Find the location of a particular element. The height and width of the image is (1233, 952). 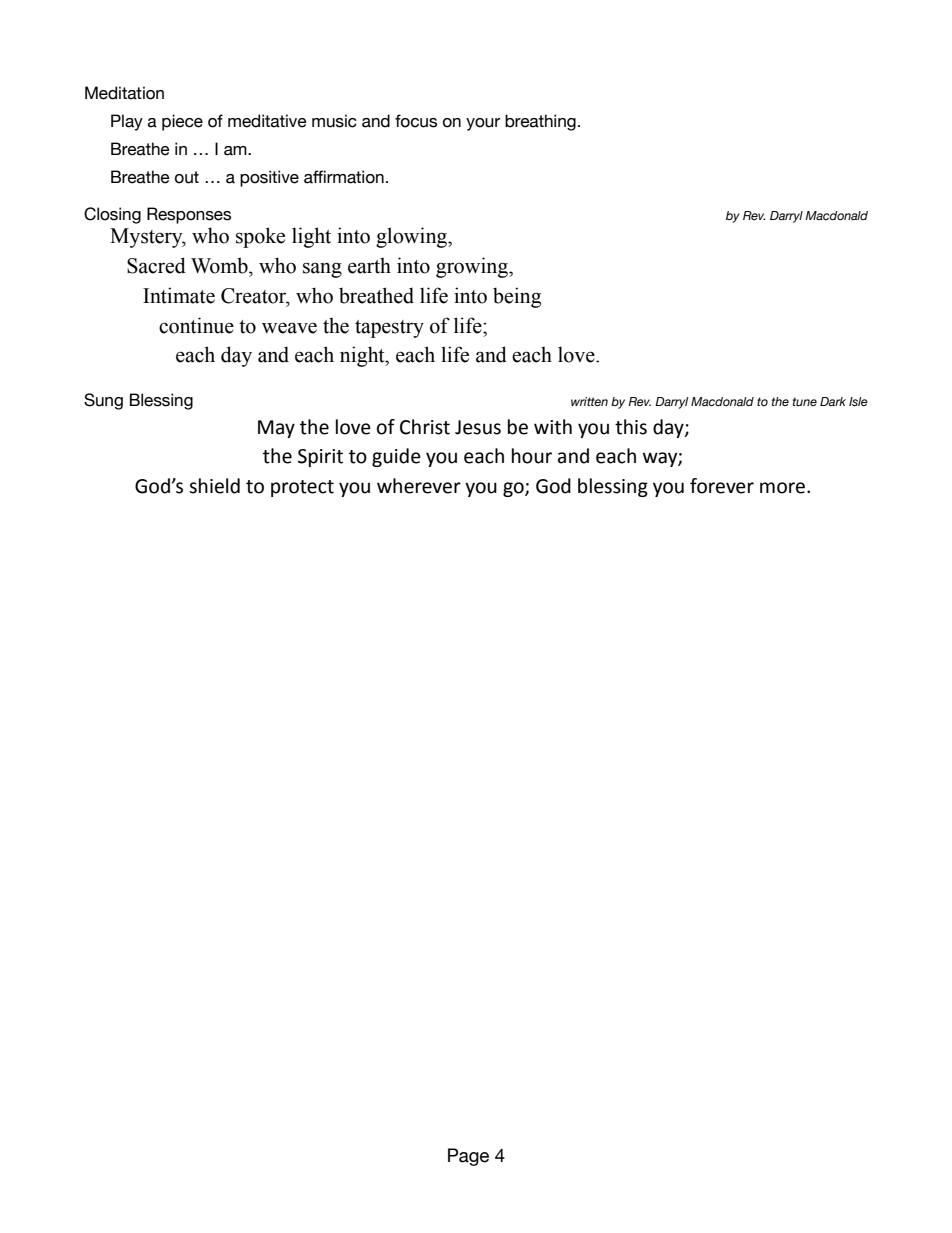

wherever is located at coordinates (419, 486).
